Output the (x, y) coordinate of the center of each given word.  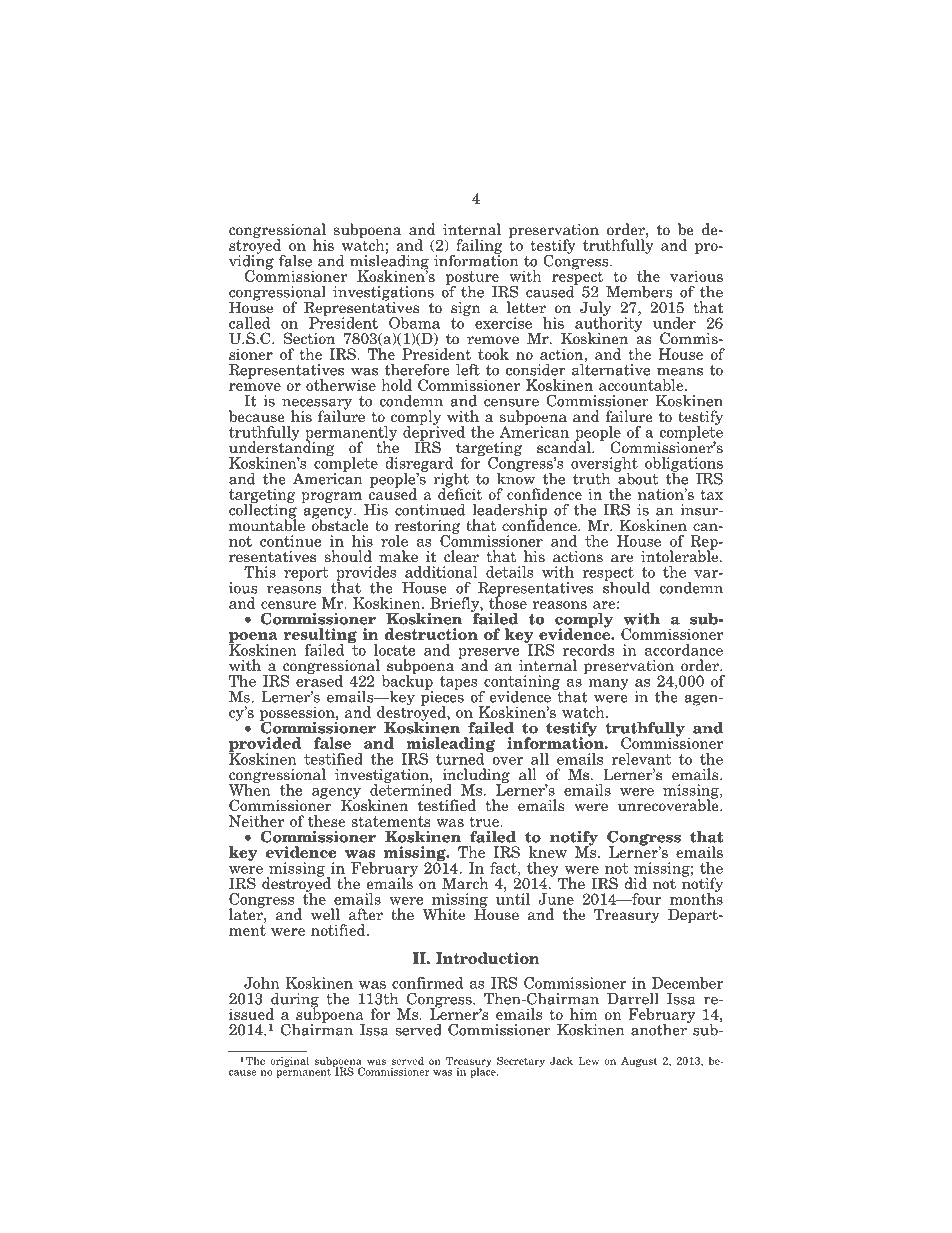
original (289, 1061)
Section (309, 338)
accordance (684, 650)
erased (319, 680)
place (484, 1071)
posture (473, 279)
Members (639, 292)
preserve (490, 654)
